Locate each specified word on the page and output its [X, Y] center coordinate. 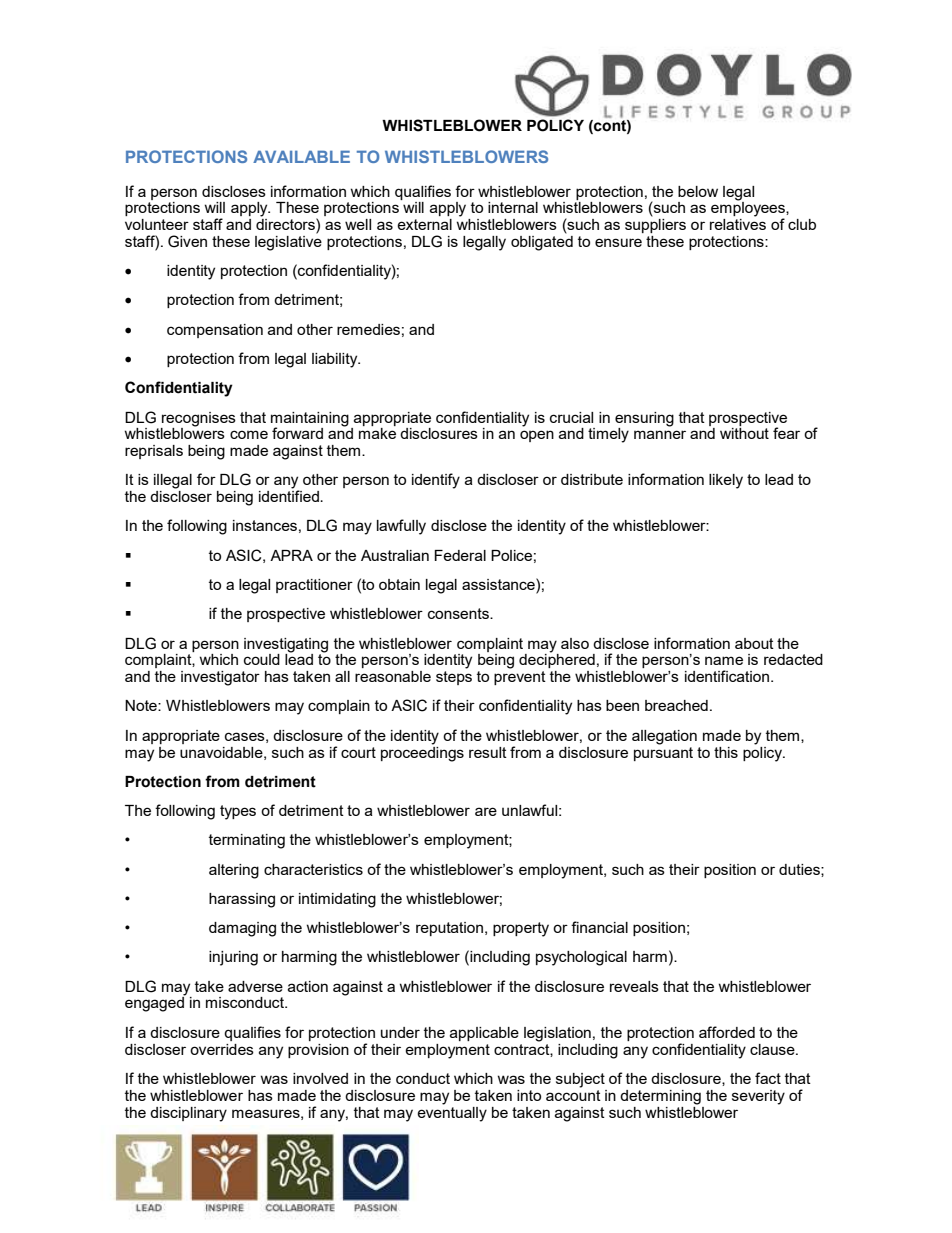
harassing [242, 900]
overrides [222, 1049]
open [537, 436]
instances [265, 525]
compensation [215, 331]
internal [513, 207]
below [698, 191]
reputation [451, 929]
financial [599, 927]
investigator [220, 678]
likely [726, 481]
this [726, 752]
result [488, 752]
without [744, 433]
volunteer [157, 224]
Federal [460, 555]
